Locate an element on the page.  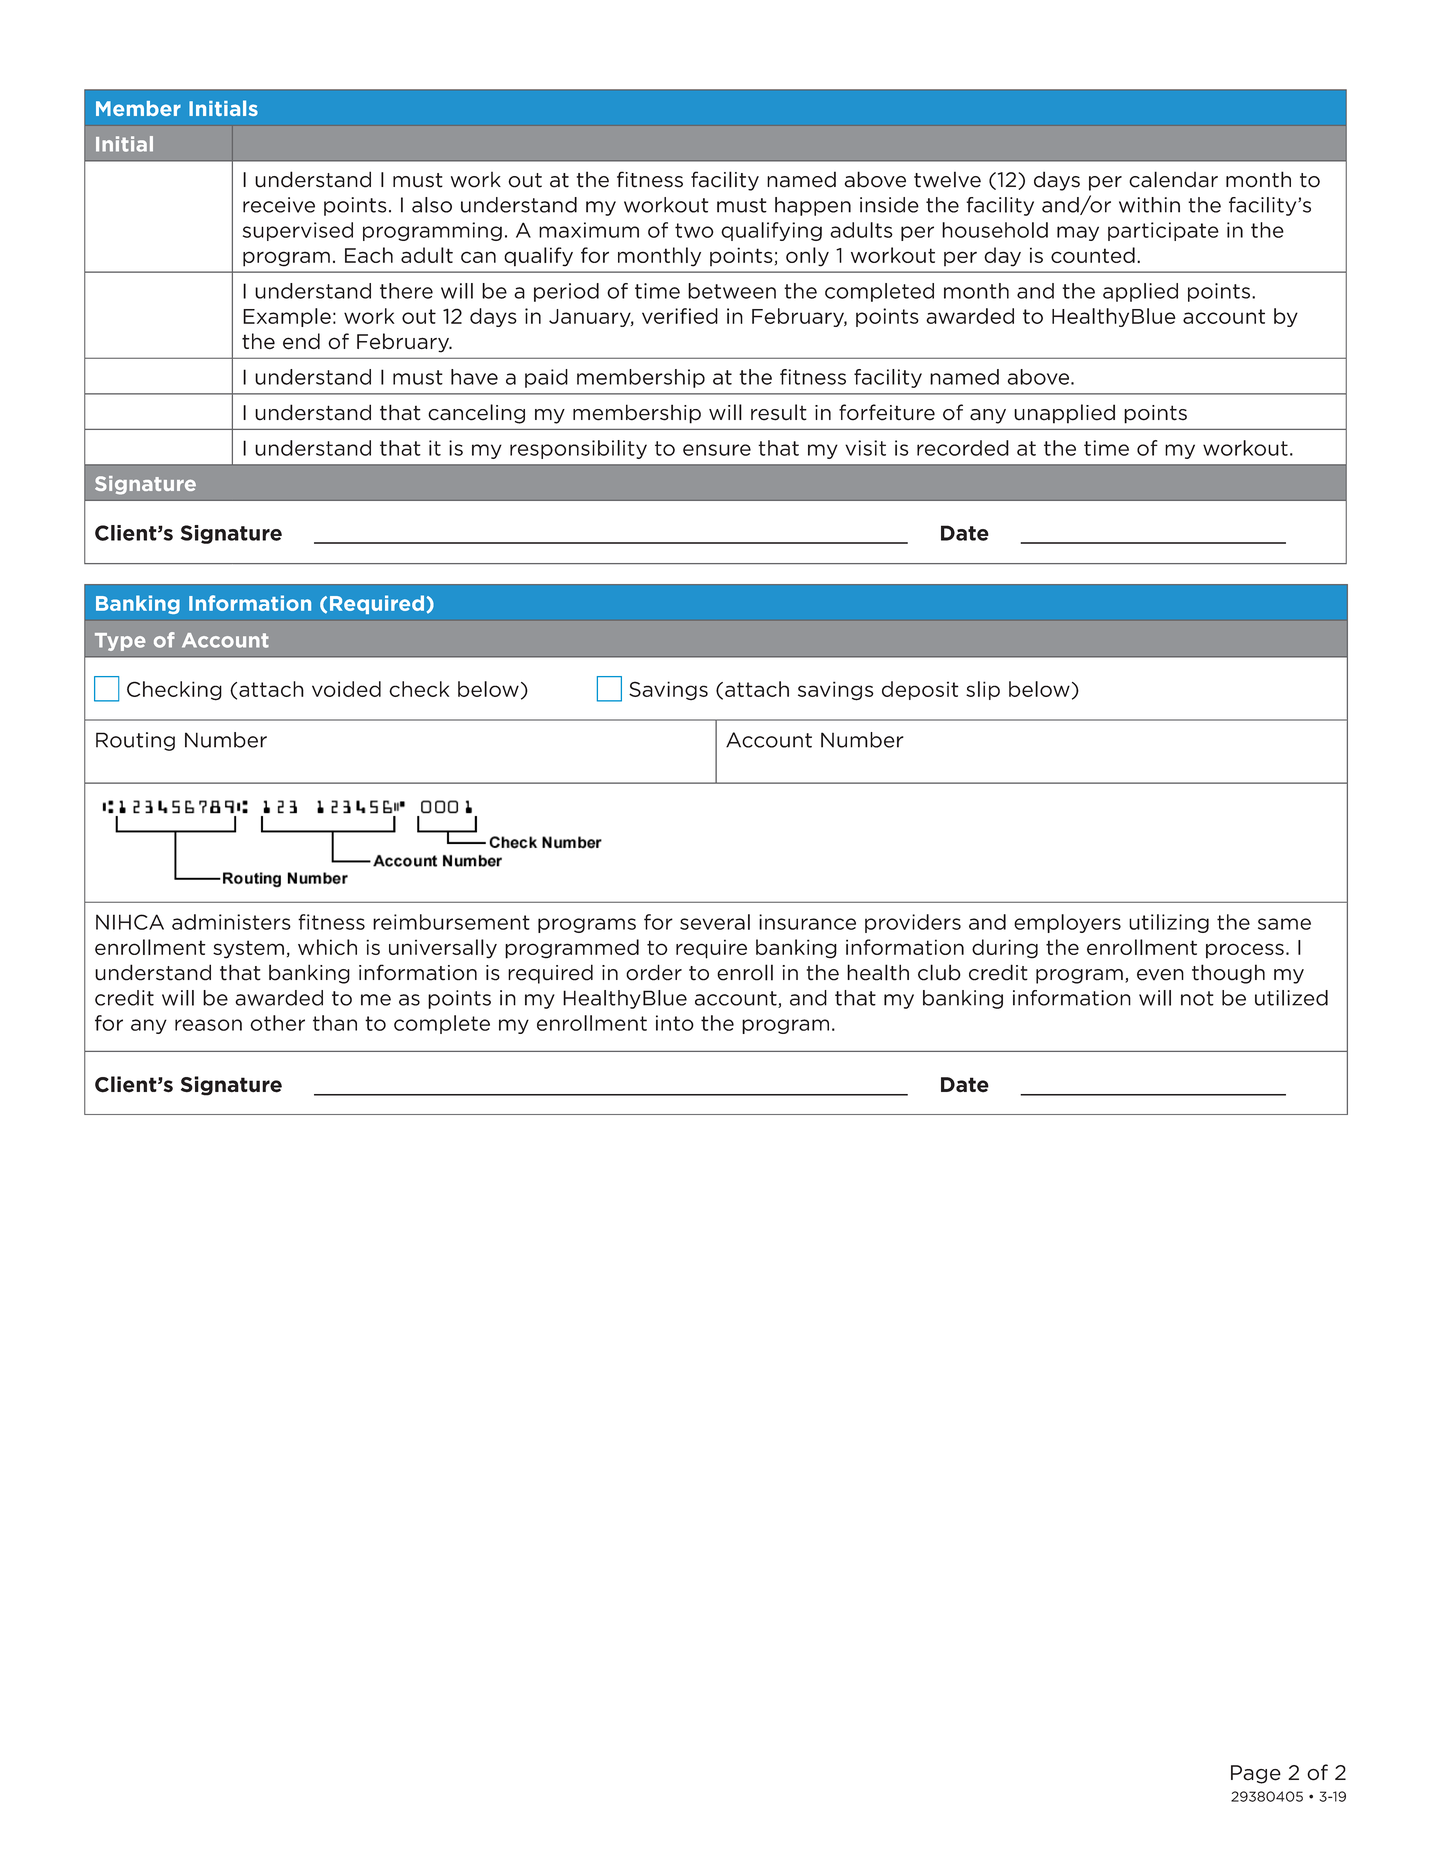
two is located at coordinates (694, 230).
